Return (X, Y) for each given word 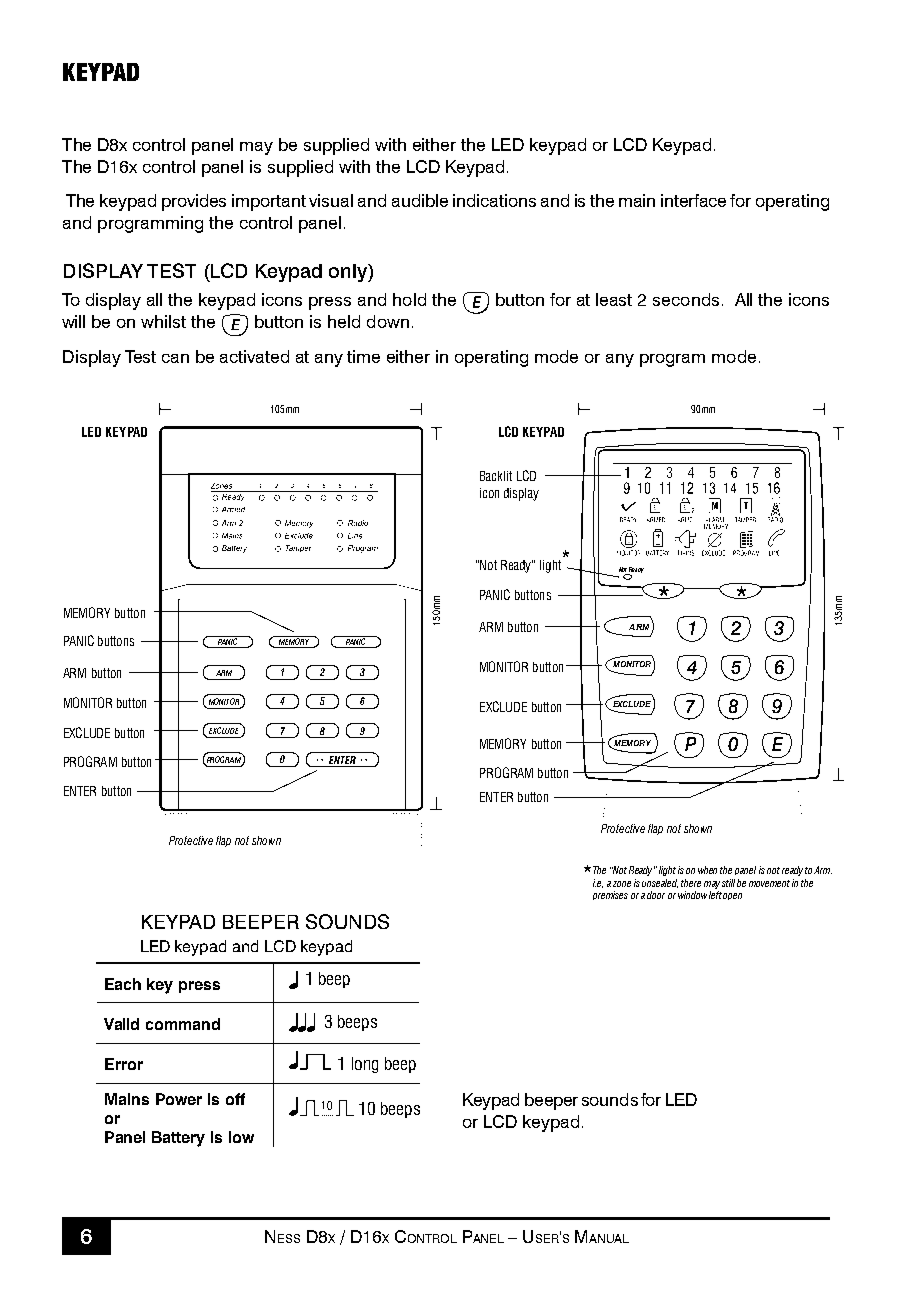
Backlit (496, 476)
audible (420, 200)
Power (179, 1099)
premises (610, 895)
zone (622, 884)
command (183, 1024)
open (732, 896)
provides (194, 202)
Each (123, 984)
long (365, 1065)
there (691, 883)
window (692, 895)
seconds (686, 299)
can (175, 358)
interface (693, 200)
